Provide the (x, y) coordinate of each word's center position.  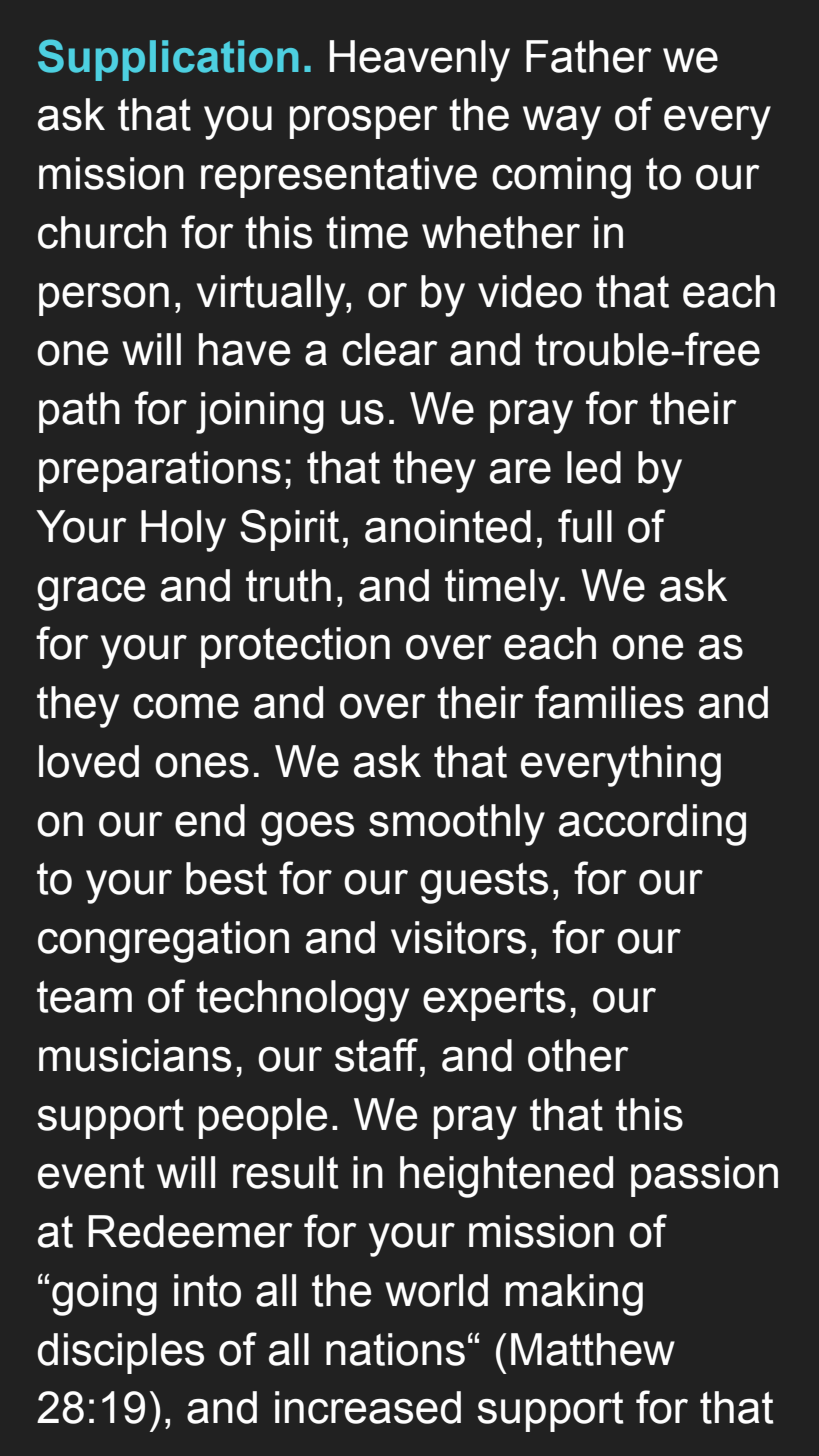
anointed (448, 526)
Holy (183, 531)
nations (395, 1349)
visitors (458, 937)
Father (589, 56)
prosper (364, 122)
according (652, 825)
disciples (120, 1353)
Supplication (168, 60)
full (585, 526)
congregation (163, 942)
